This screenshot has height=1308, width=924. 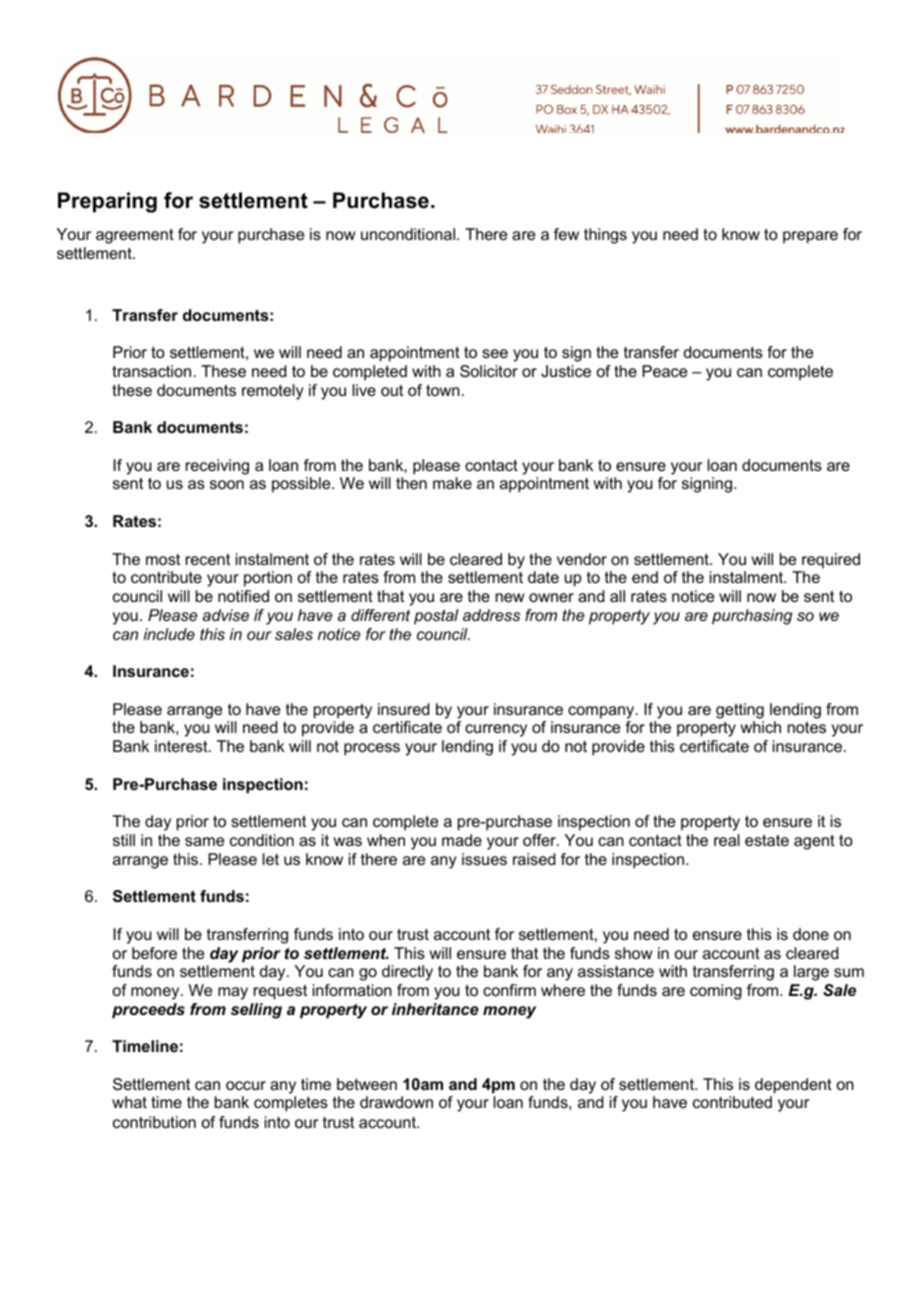 I want to click on prepare, so click(x=810, y=237).
